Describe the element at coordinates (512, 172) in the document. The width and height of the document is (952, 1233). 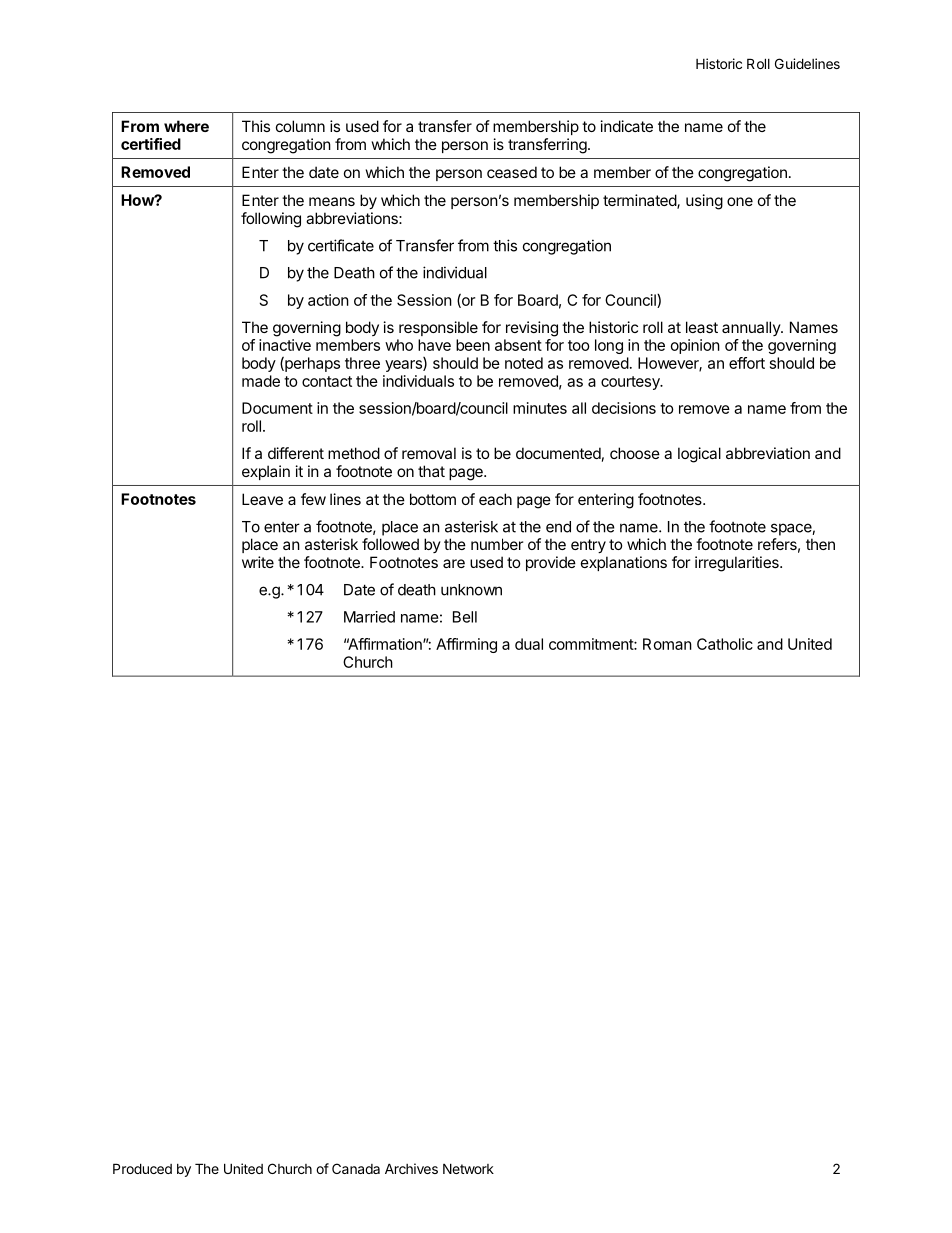
I see `ceased` at that location.
